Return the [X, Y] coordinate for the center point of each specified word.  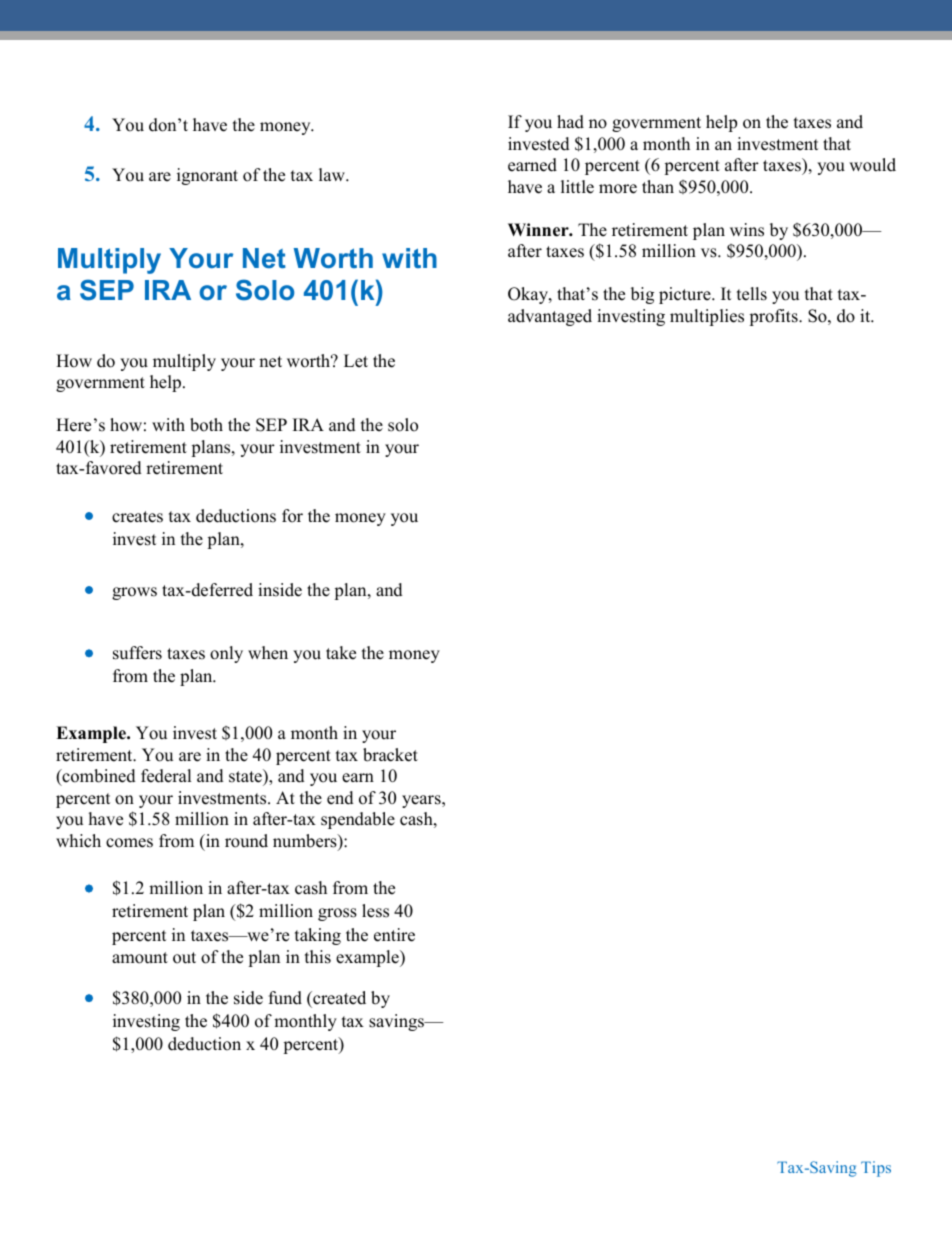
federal [166, 776]
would [872, 165]
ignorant [207, 176]
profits [774, 317]
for [292, 516]
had [570, 122]
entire [394, 935]
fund [285, 998]
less [375, 911]
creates [137, 517]
